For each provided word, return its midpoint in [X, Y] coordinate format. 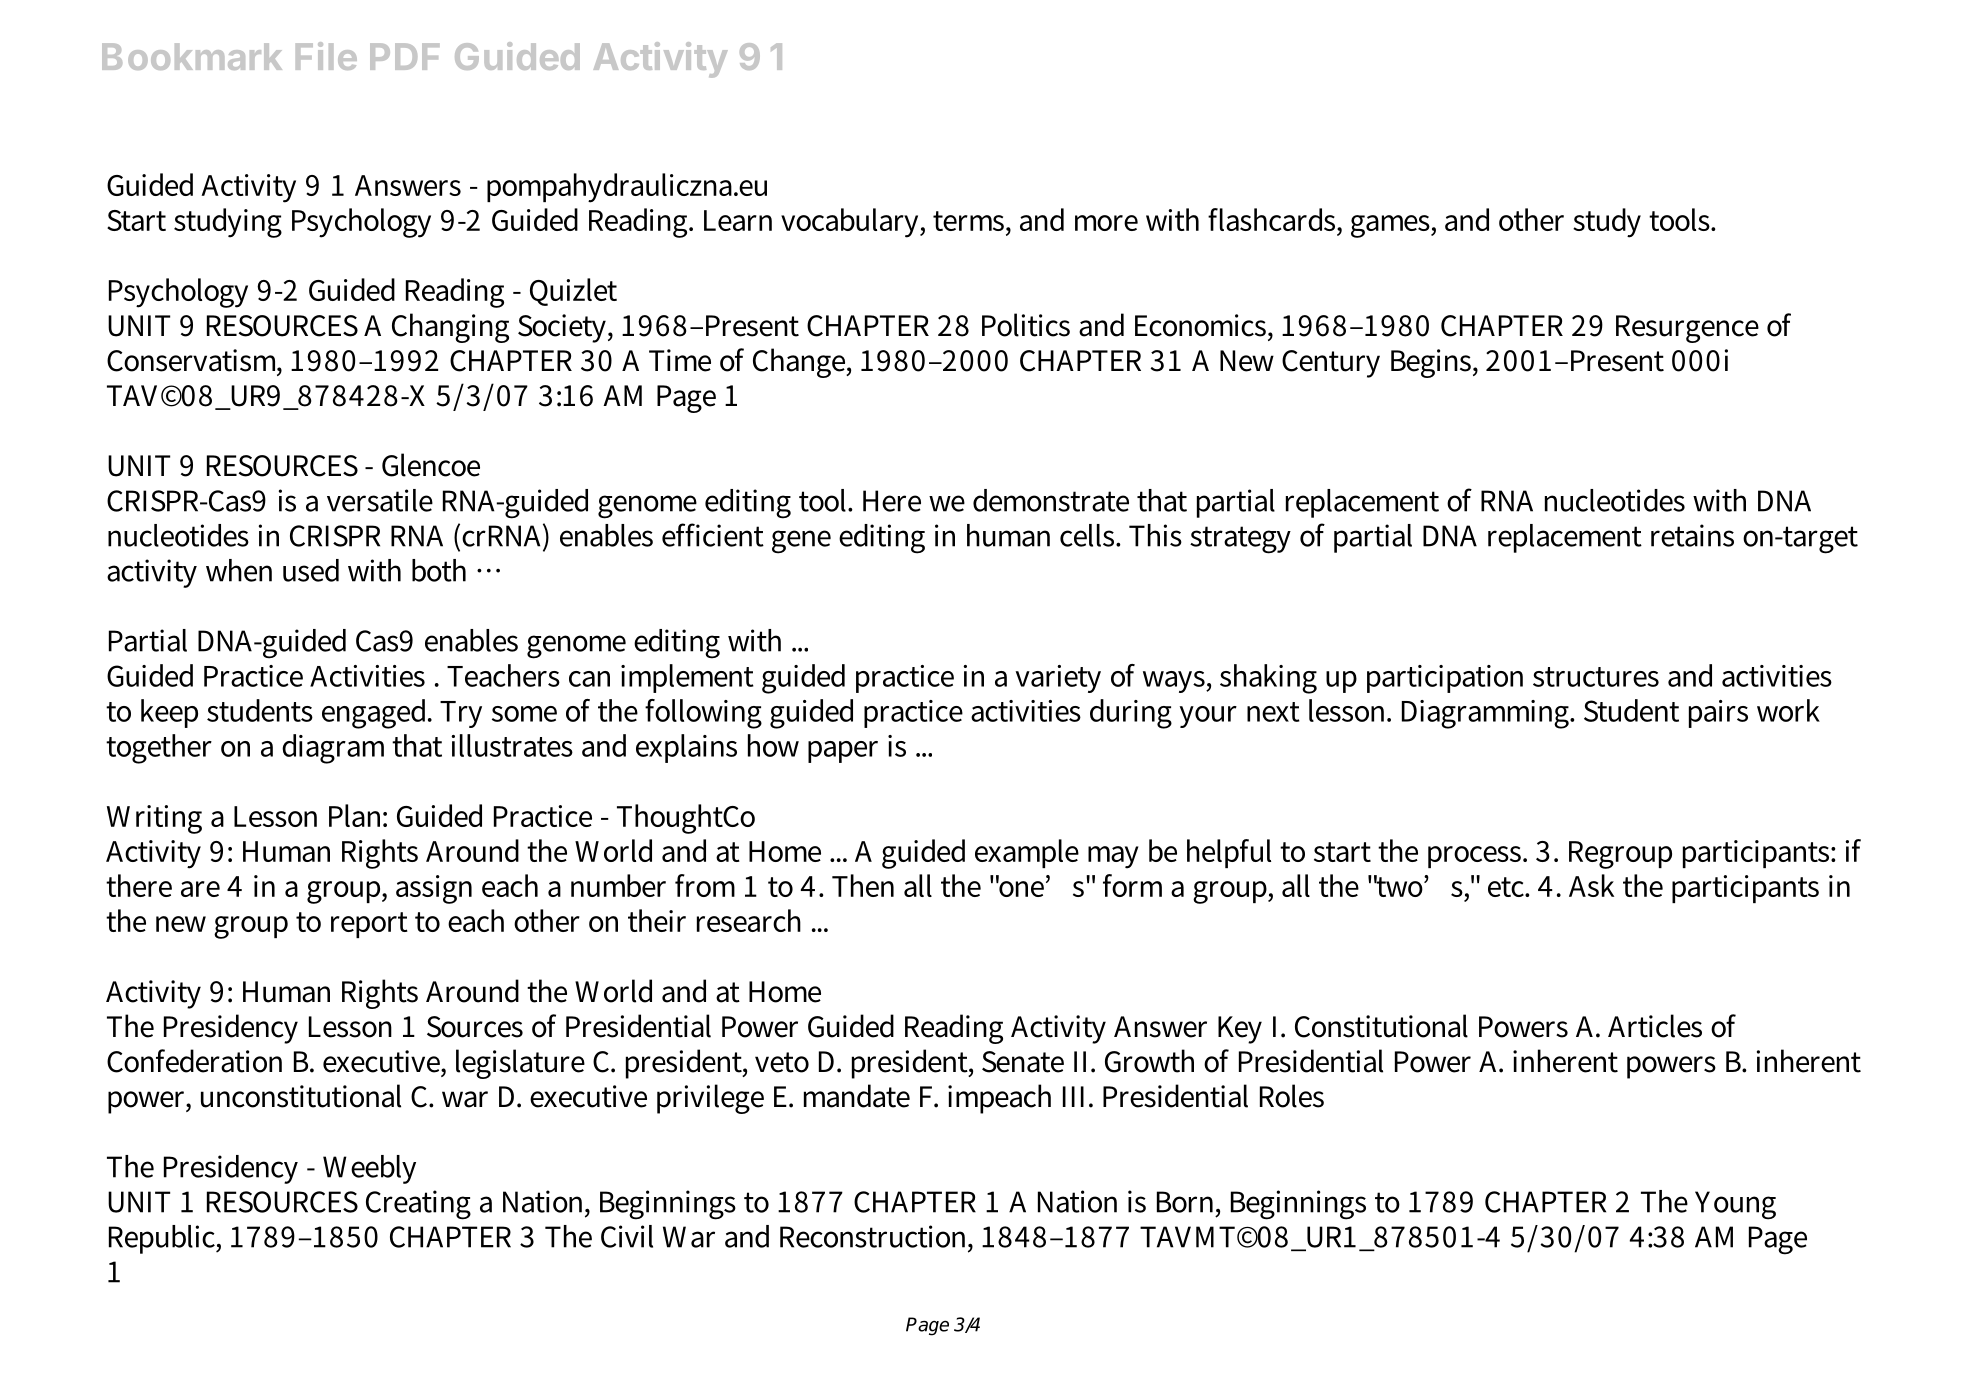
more [1106, 223]
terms [970, 221]
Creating [418, 1205]
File [326, 56]
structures [1596, 677]
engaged [376, 714]
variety [1058, 679]
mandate [857, 1096]
